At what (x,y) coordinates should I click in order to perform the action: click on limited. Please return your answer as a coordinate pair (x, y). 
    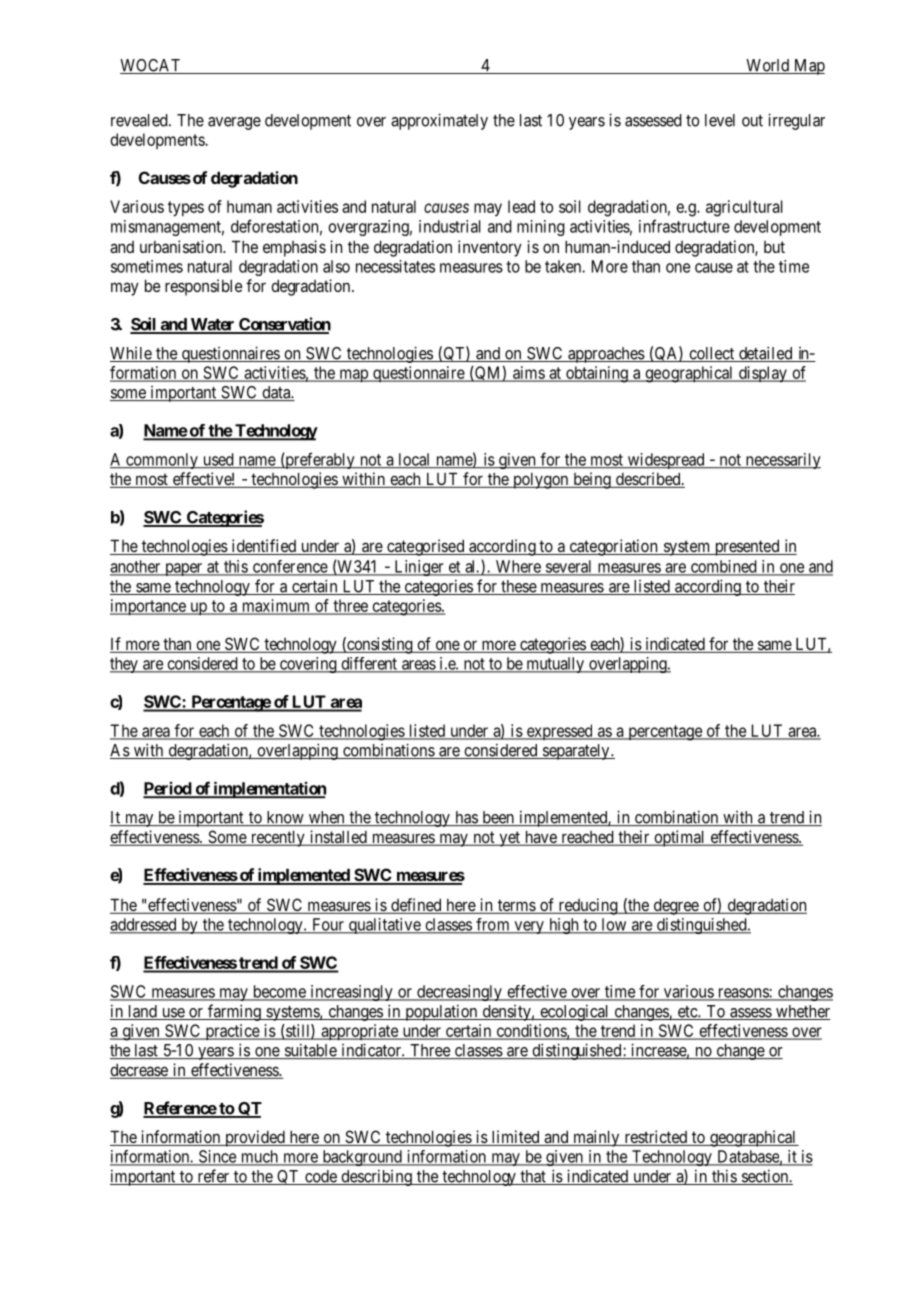
    Looking at the image, I should click on (515, 1138).
